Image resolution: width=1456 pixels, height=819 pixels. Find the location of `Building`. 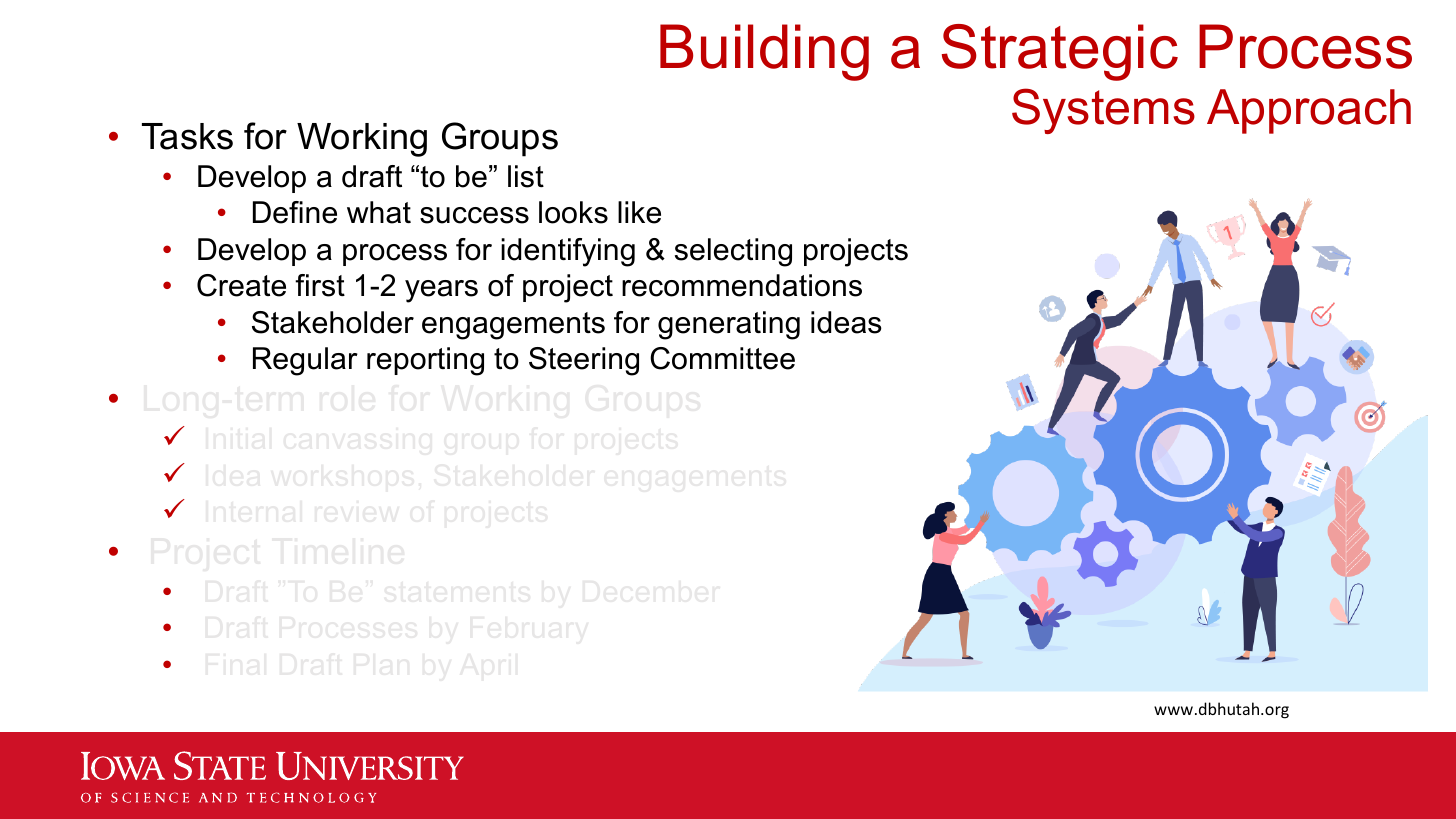

Building is located at coordinates (764, 52).
